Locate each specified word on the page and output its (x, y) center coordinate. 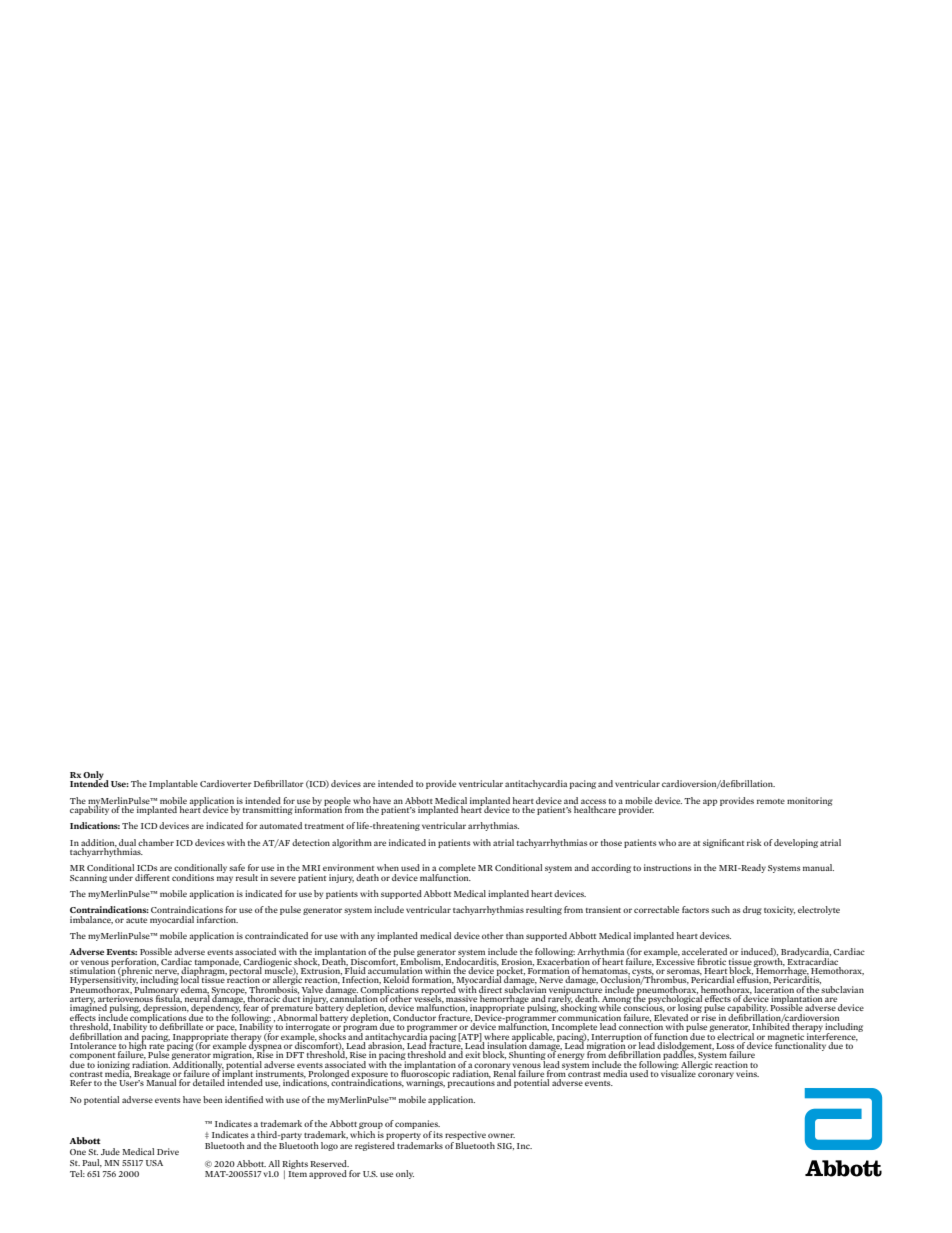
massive (461, 1000)
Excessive (675, 960)
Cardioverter (226, 783)
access (593, 801)
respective (465, 1135)
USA (154, 1163)
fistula (169, 998)
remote (771, 801)
